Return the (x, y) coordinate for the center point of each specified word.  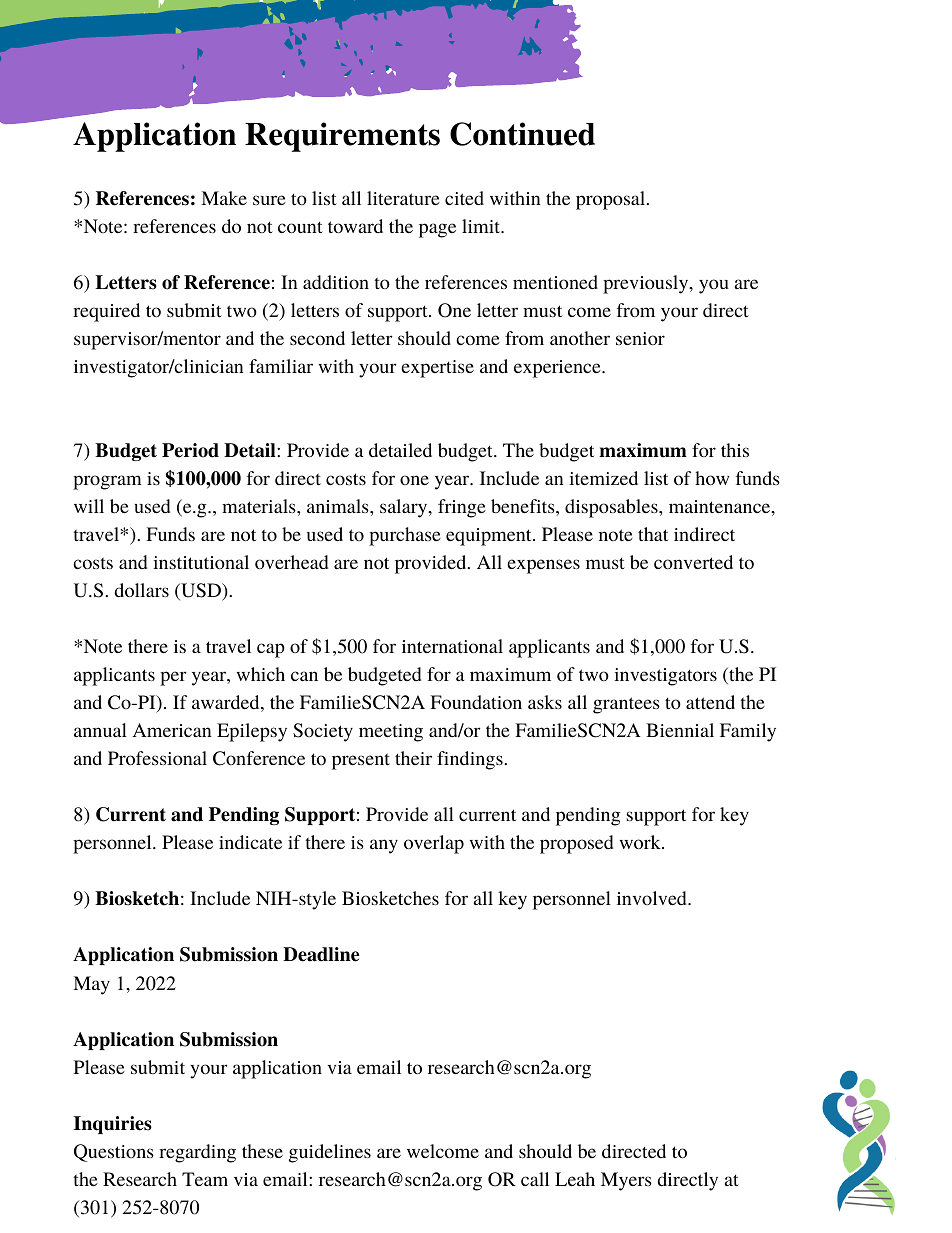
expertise (437, 369)
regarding (197, 1153)
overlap (434, 844)
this (735, 450)
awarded (227, 703)
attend (710, 702)
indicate (250, 842)
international (452, 646)
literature (403, 198)
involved (653, 898)
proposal (612, 200)
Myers (626, 1181)
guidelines (330, 1153)
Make (224, 198)
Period (190, 450)
